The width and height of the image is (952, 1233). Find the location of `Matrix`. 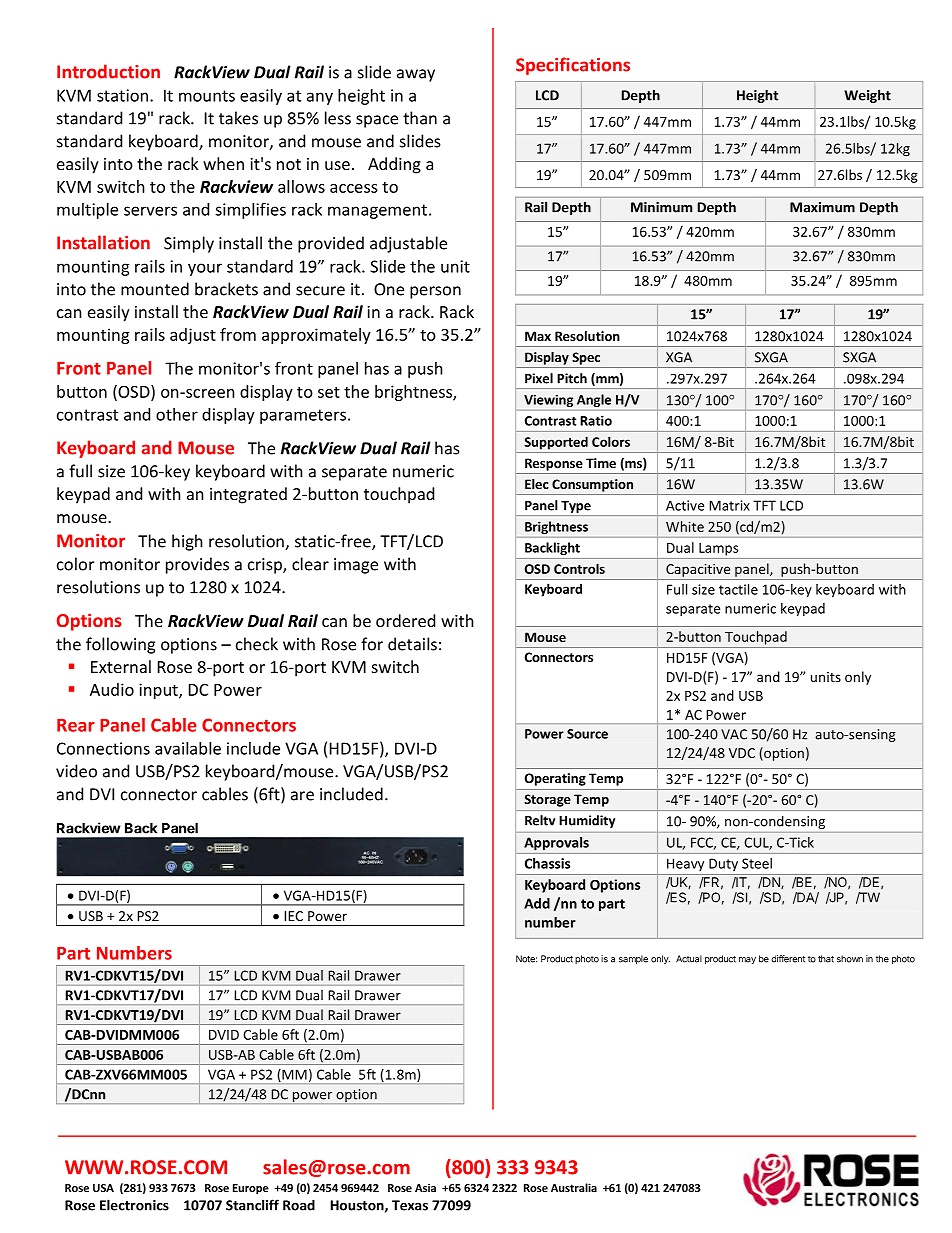

Matrix is located at coordinates (729, 505).
